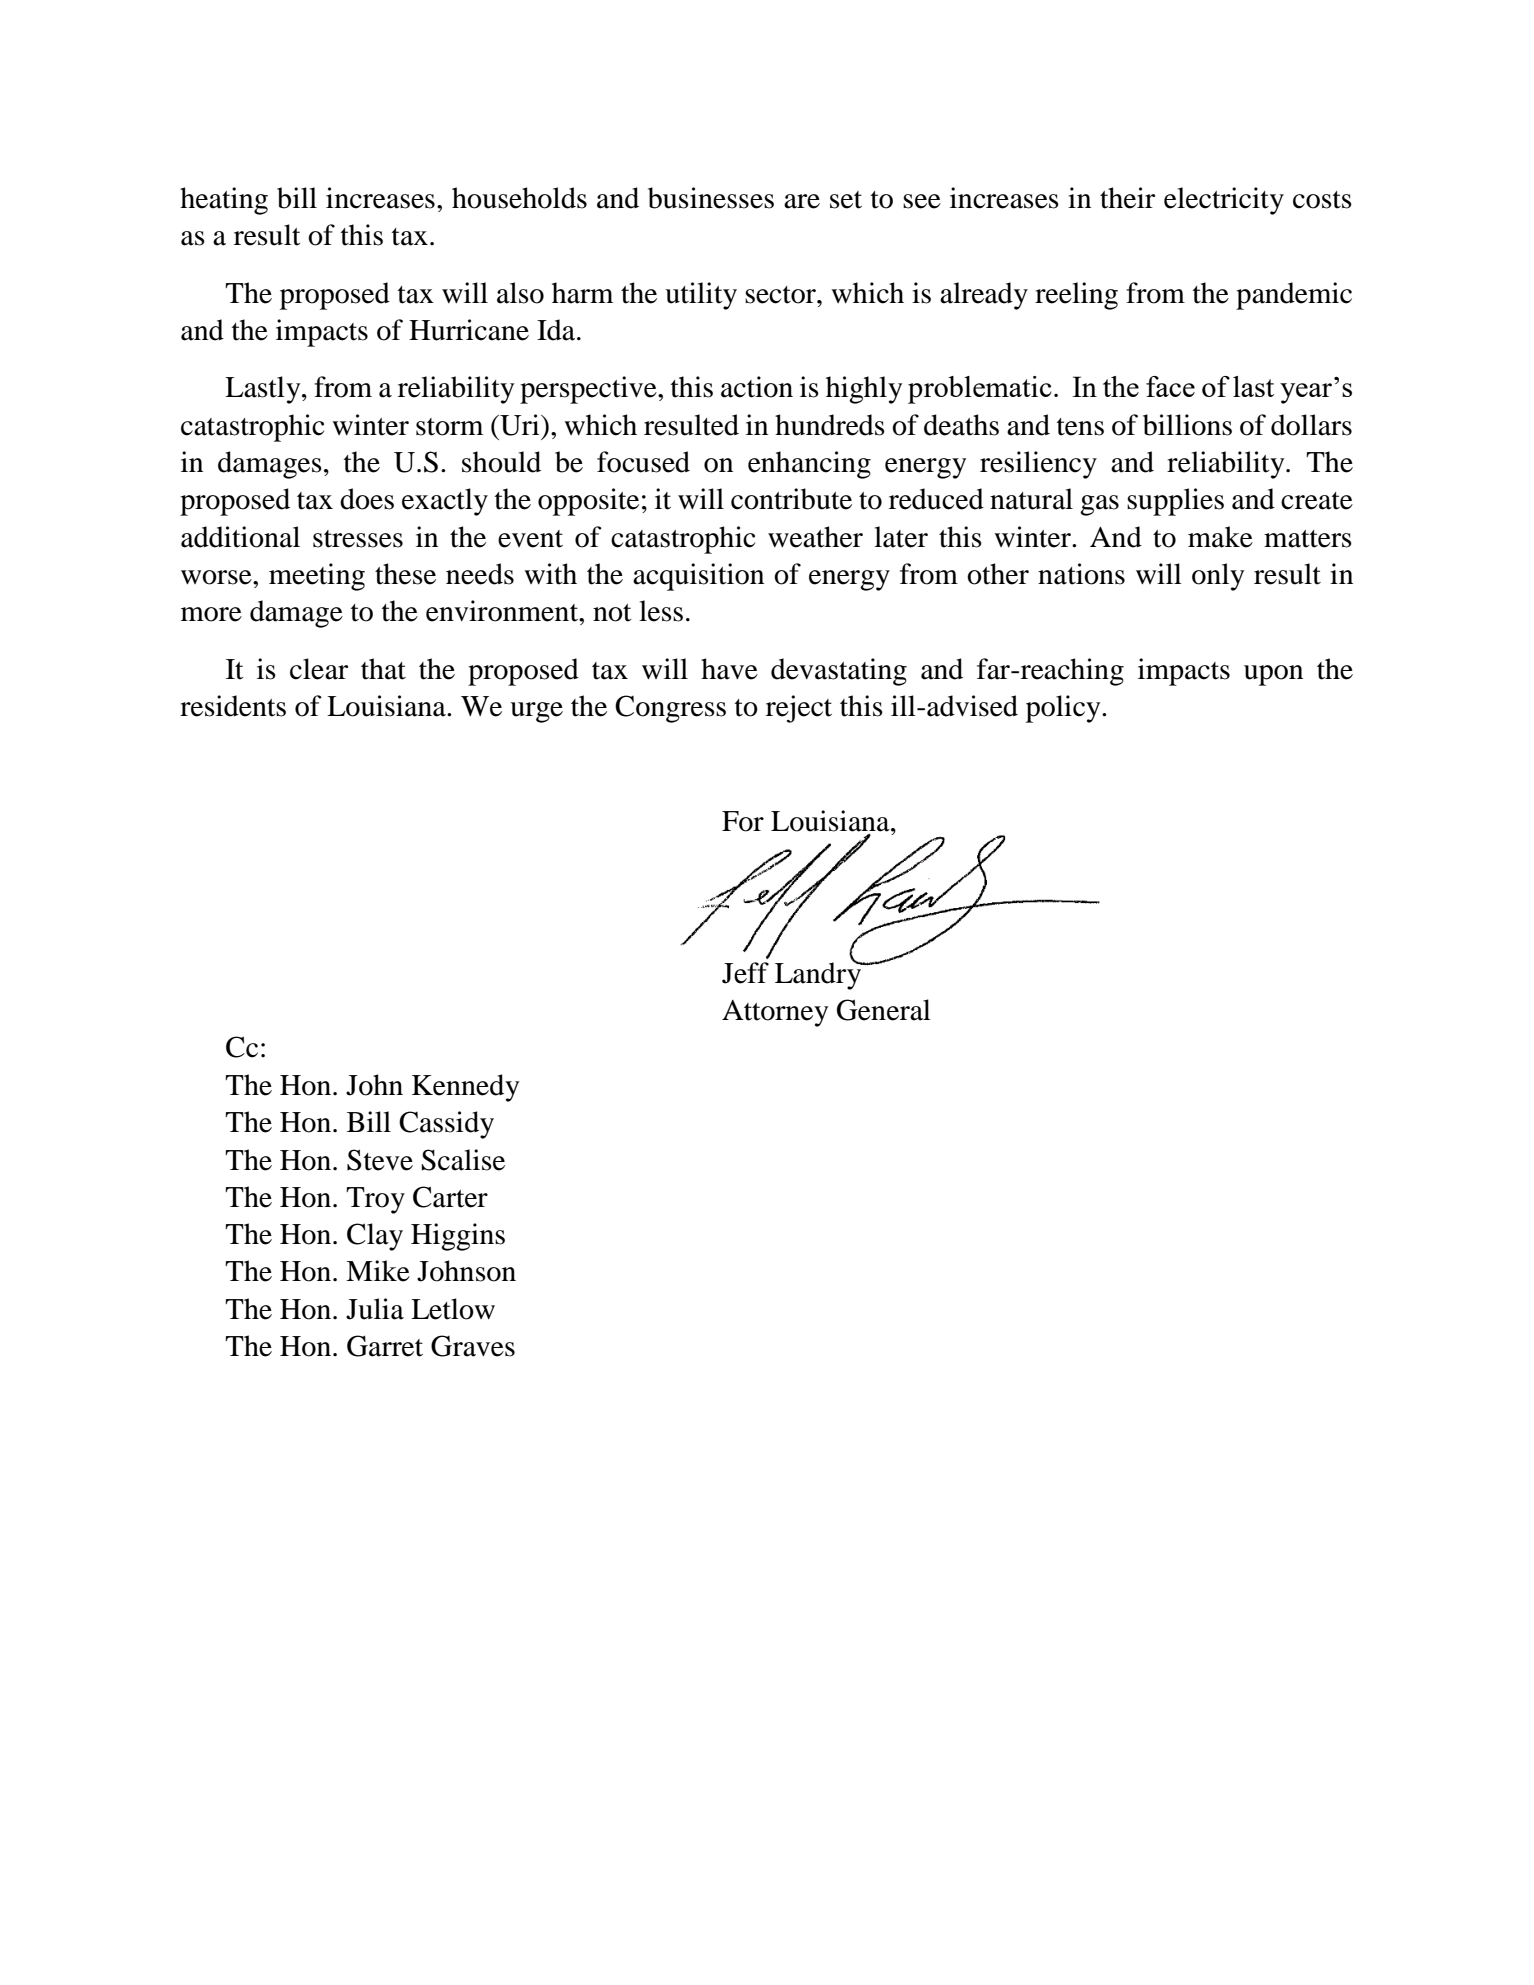 The height and width of the document is (1985, 1534). What do you see at coordinates (1218, 577) in the document?
I see `only` at bounding box center [1218, 577].
